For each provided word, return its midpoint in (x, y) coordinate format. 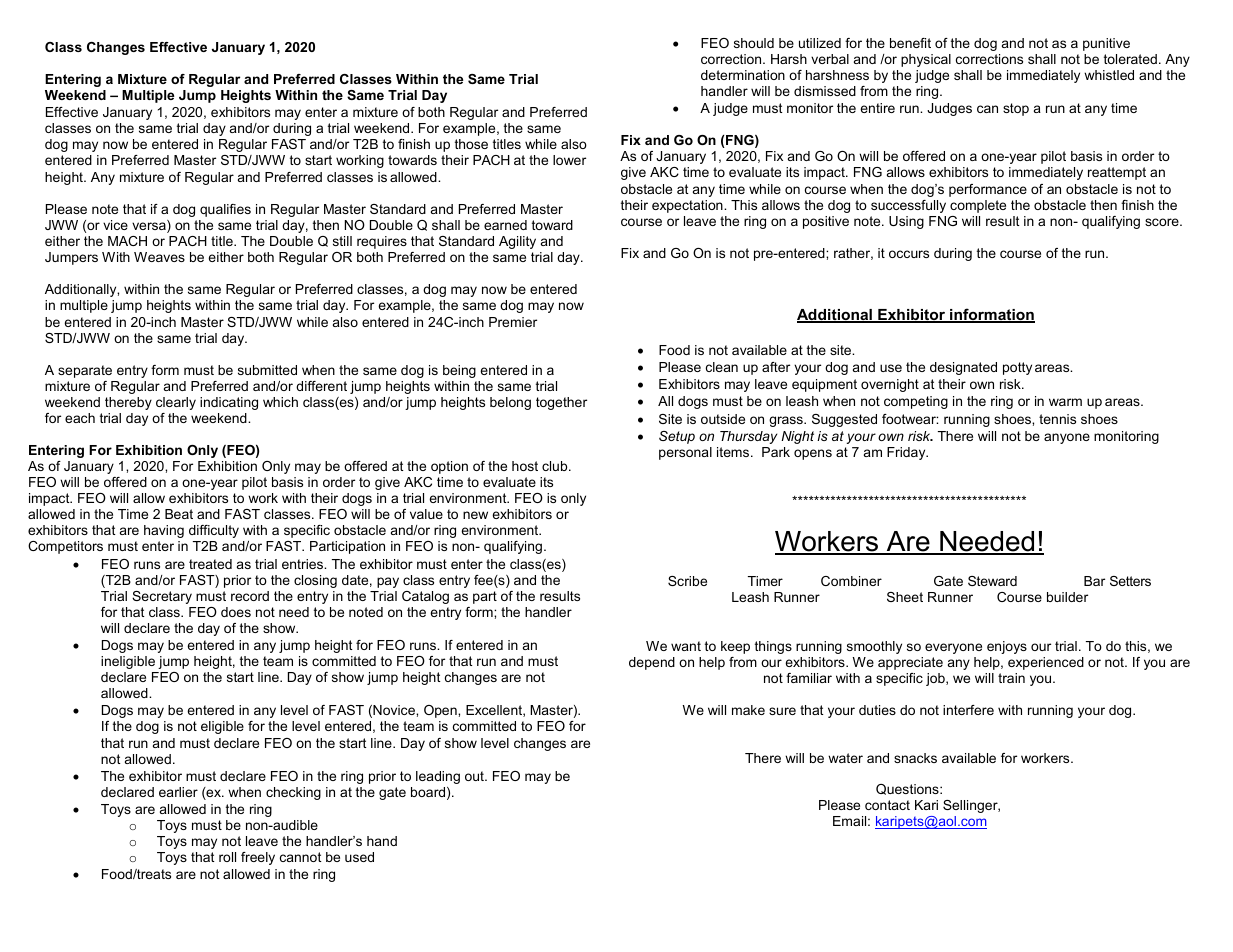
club (556, 466)
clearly (176, 403)
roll (227, 857)
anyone (1067, 438)
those (471, 144)
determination (743, 75)
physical (926, 60)
